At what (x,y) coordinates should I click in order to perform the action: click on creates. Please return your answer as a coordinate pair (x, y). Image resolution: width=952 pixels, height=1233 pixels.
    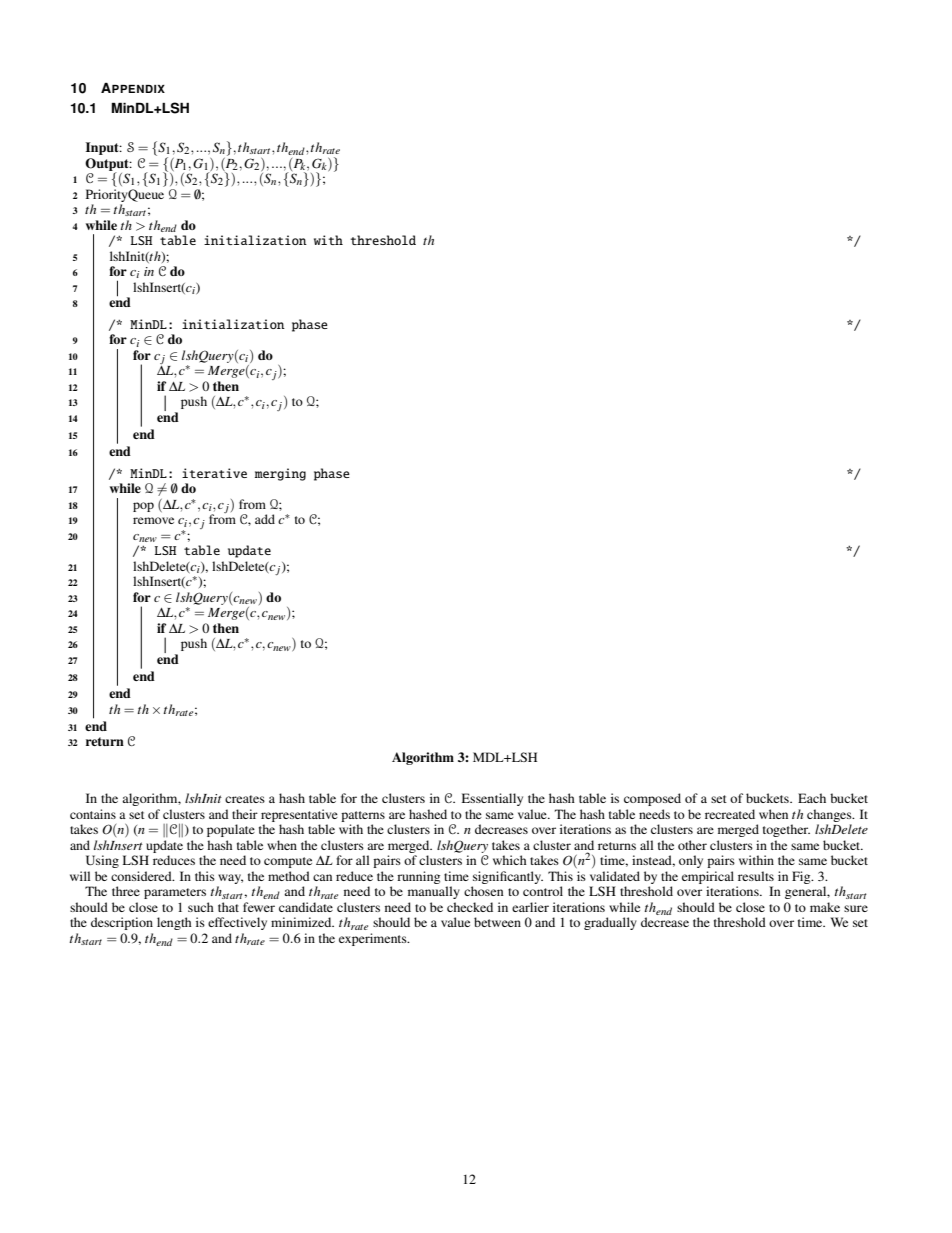
    Looking at the image, I should click on (245, 799).
